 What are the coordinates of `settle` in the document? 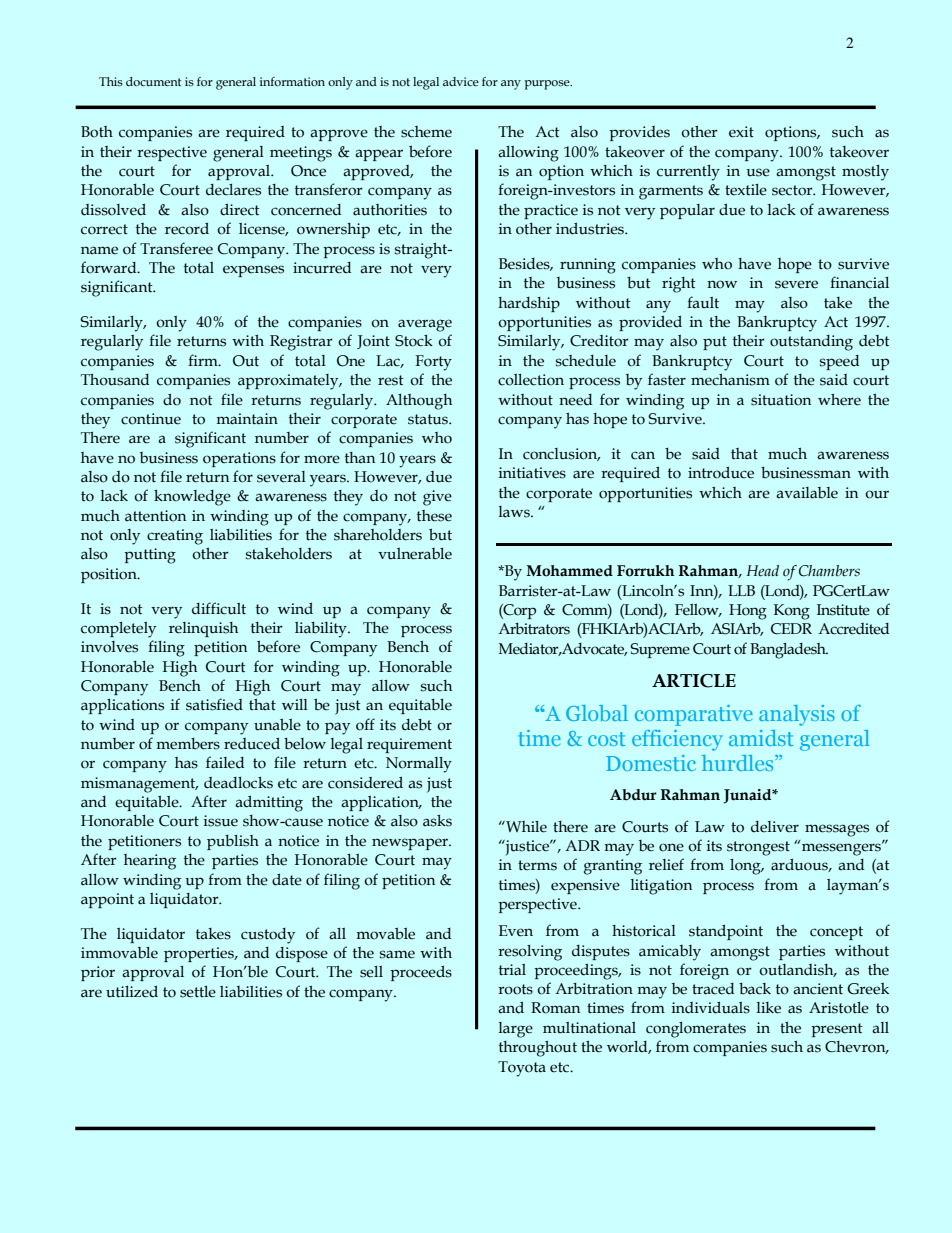 It's located at (198, 992).
